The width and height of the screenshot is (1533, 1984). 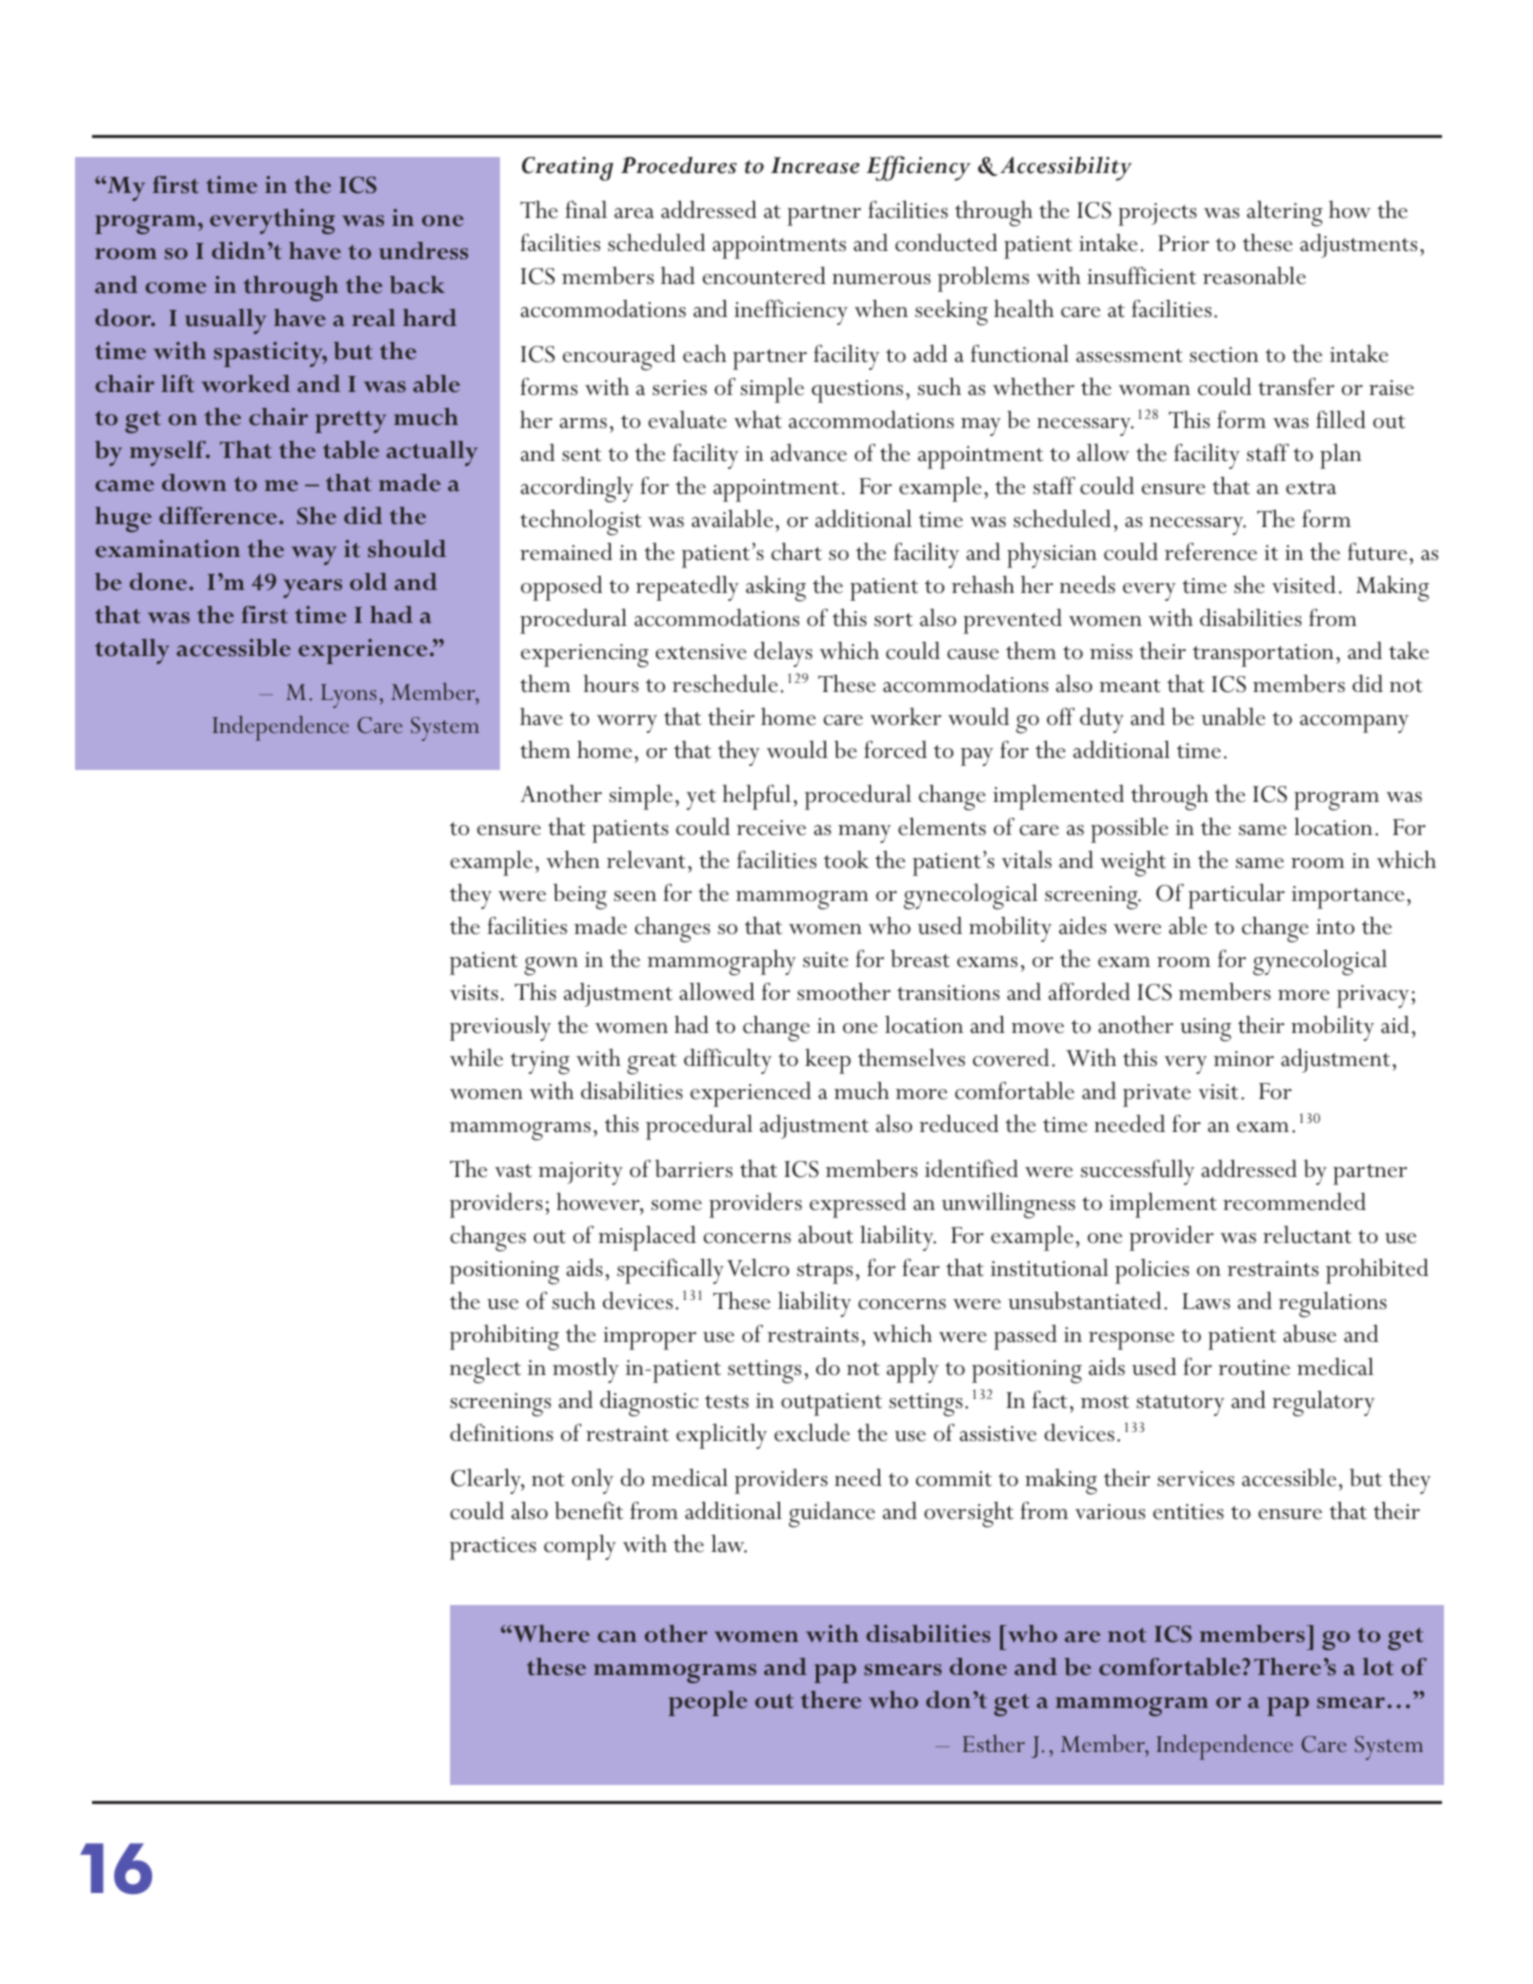 I want to click on delays, so click(x=783, y=654).
